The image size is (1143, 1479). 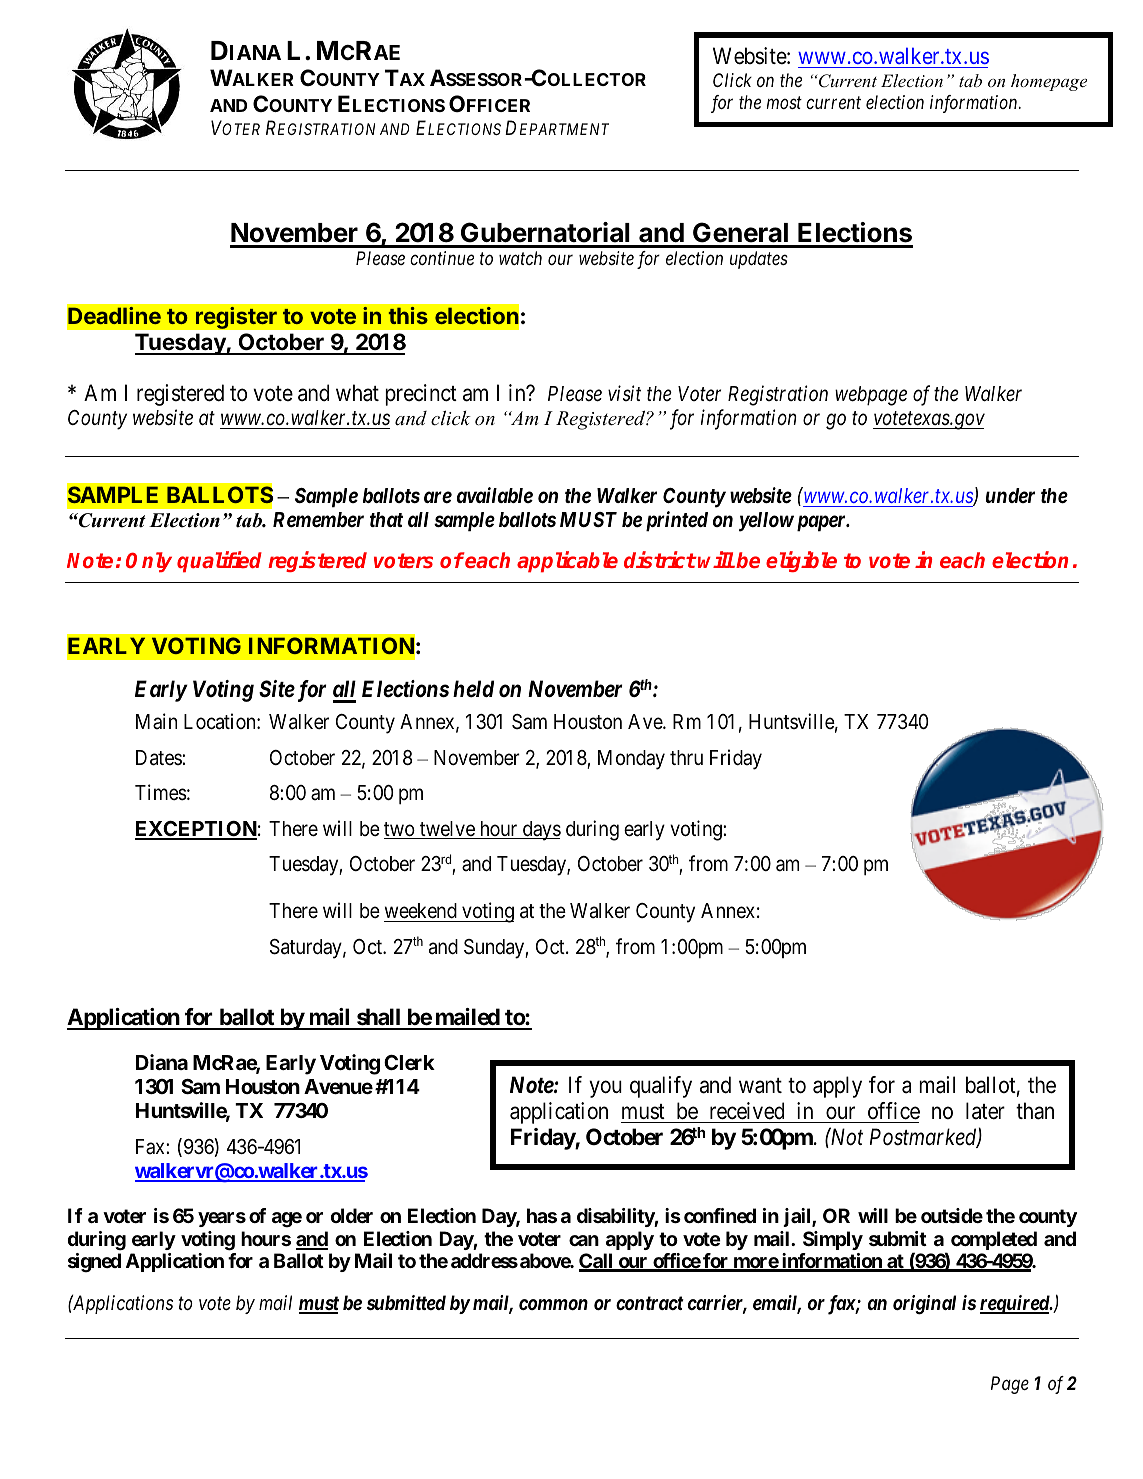 I want to click on most, so click(x=784, y=103).
